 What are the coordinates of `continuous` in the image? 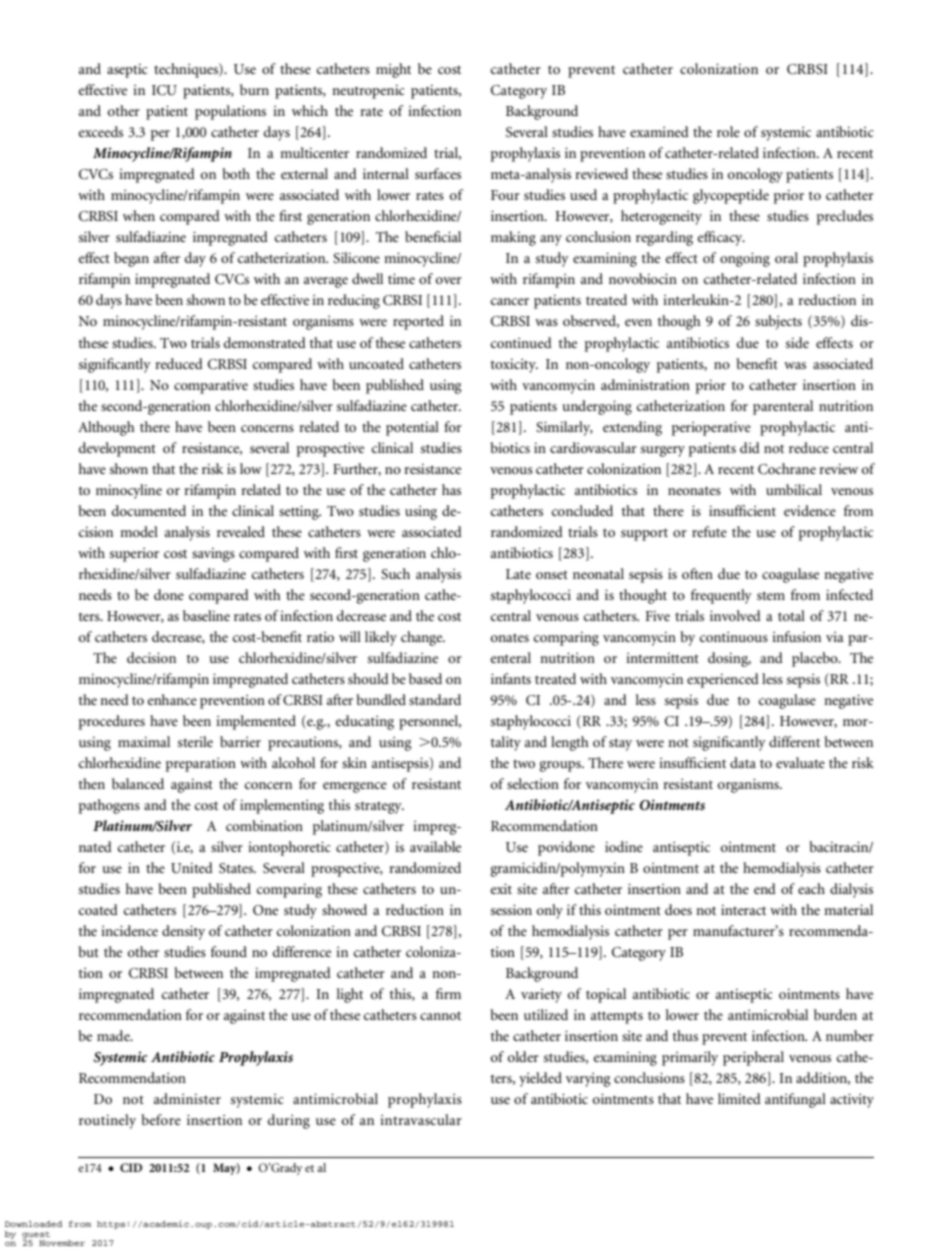 It's located at (734, 637).
